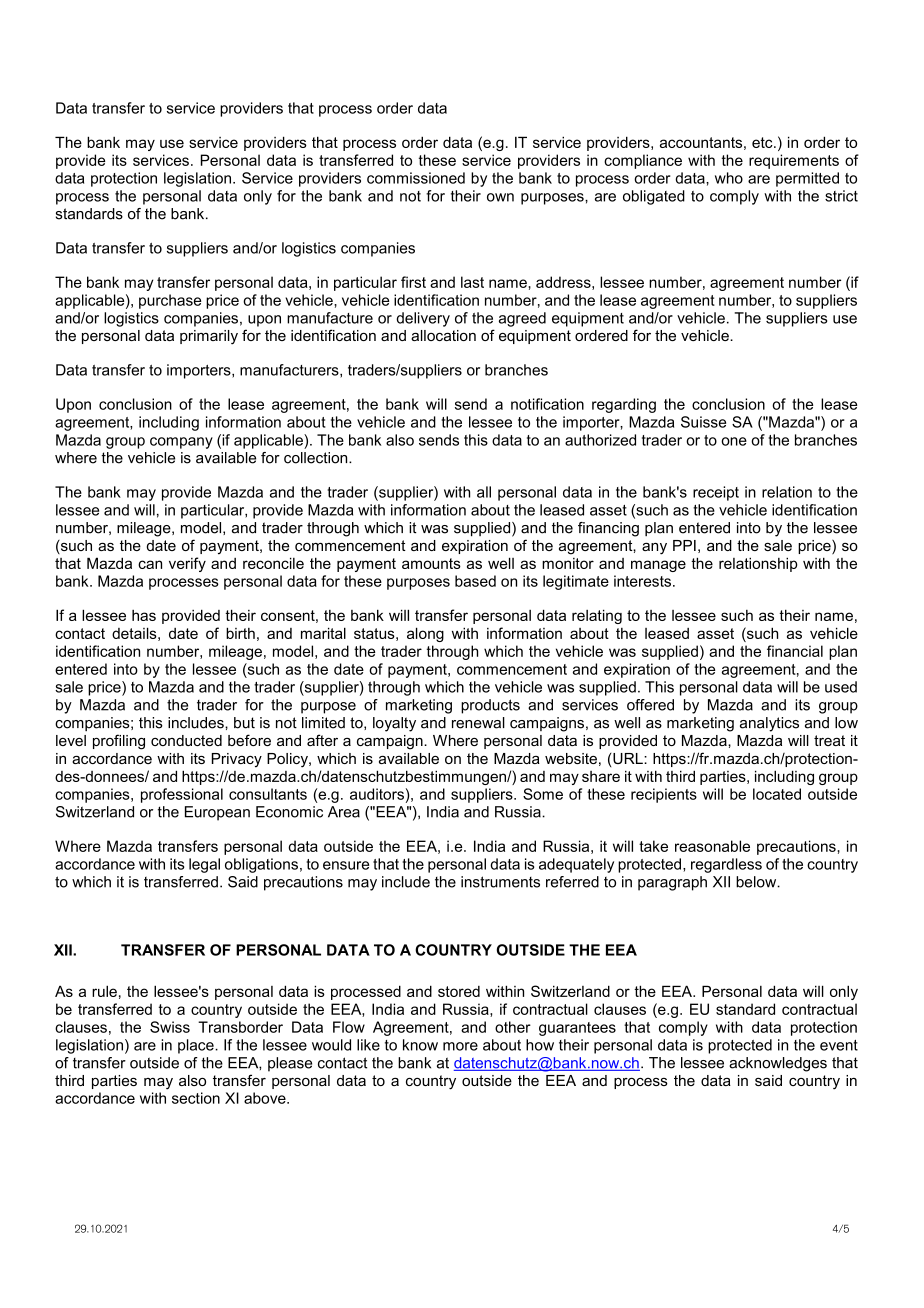 The image size is (924, 1308). Describe the element at coordinates (729, 178) in the page. I see `who` at that location.
